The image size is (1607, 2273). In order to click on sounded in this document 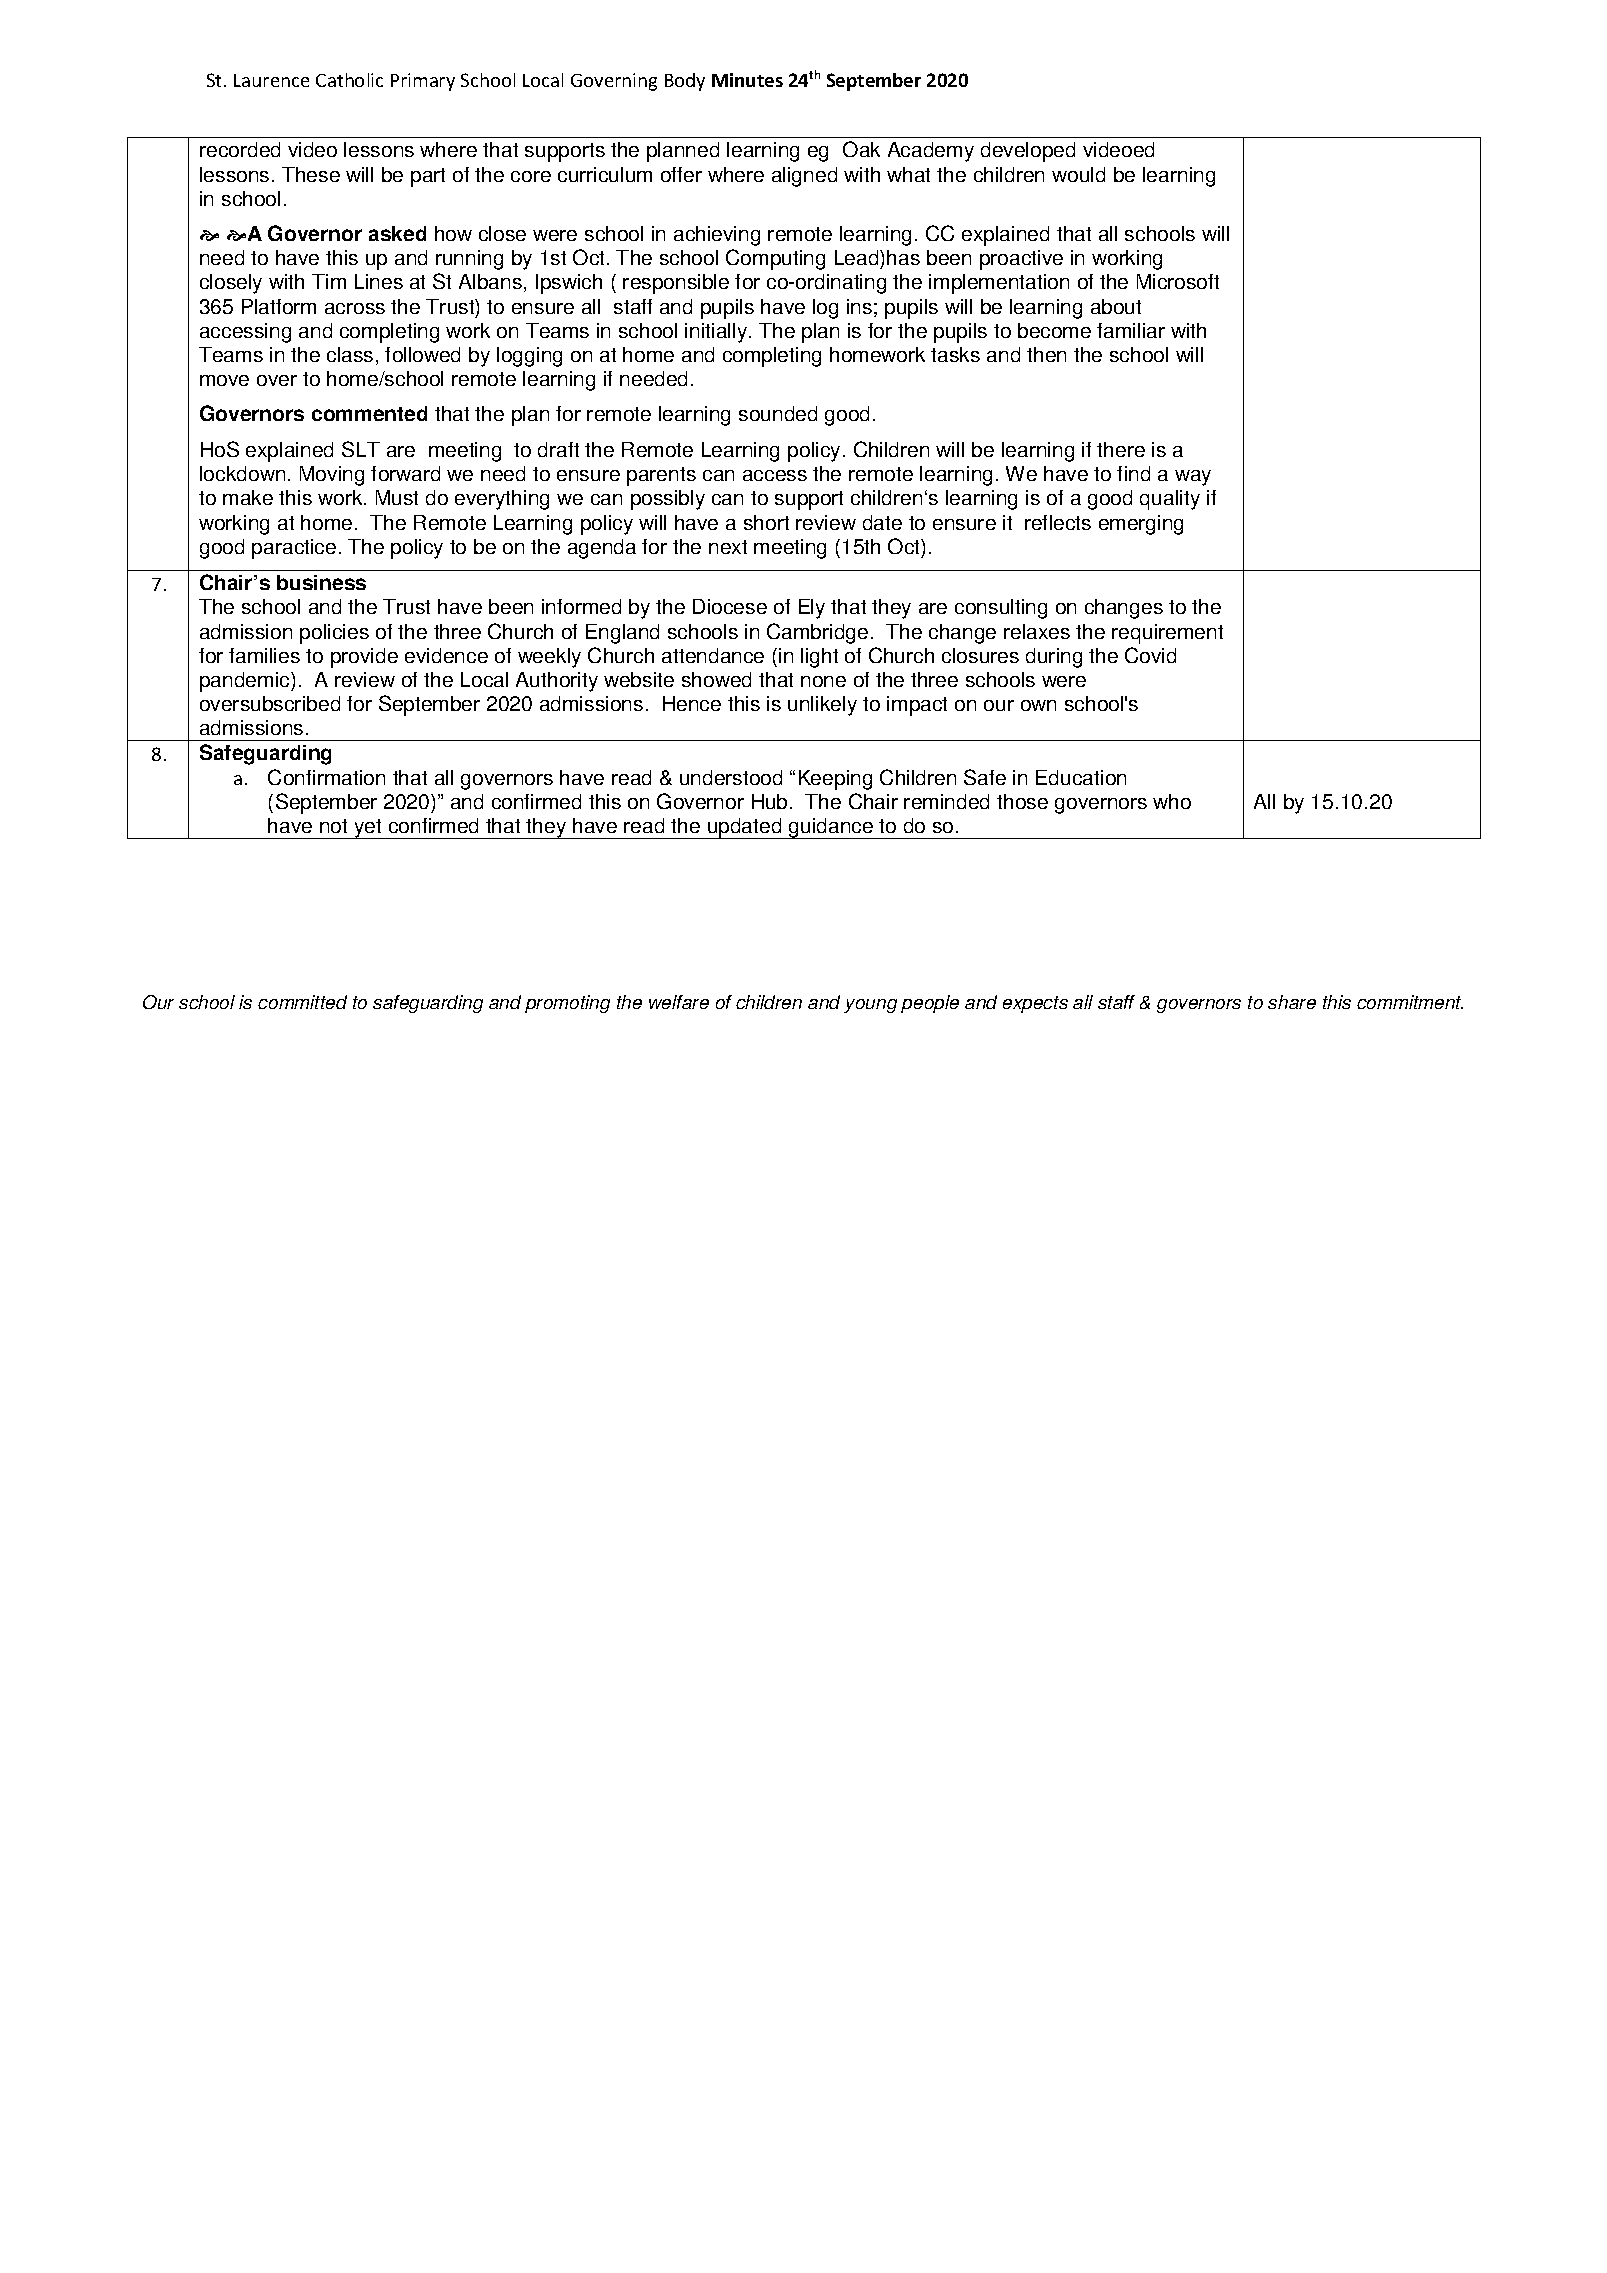, I will do `click(778, 413)`.
